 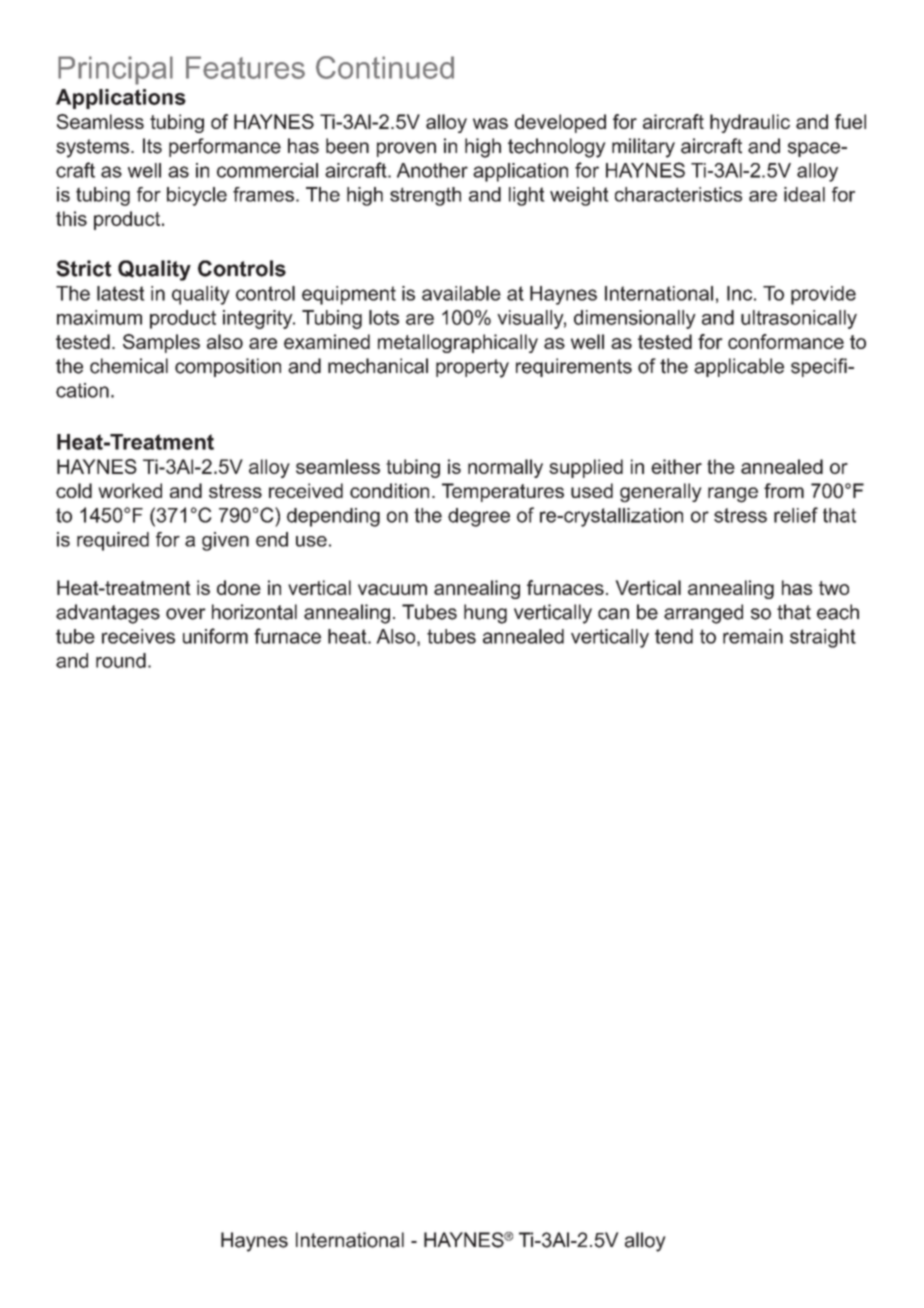 What do you see at coordinates (823, 295) in the image?
I see `provide` at bounding box center [823, 295].
